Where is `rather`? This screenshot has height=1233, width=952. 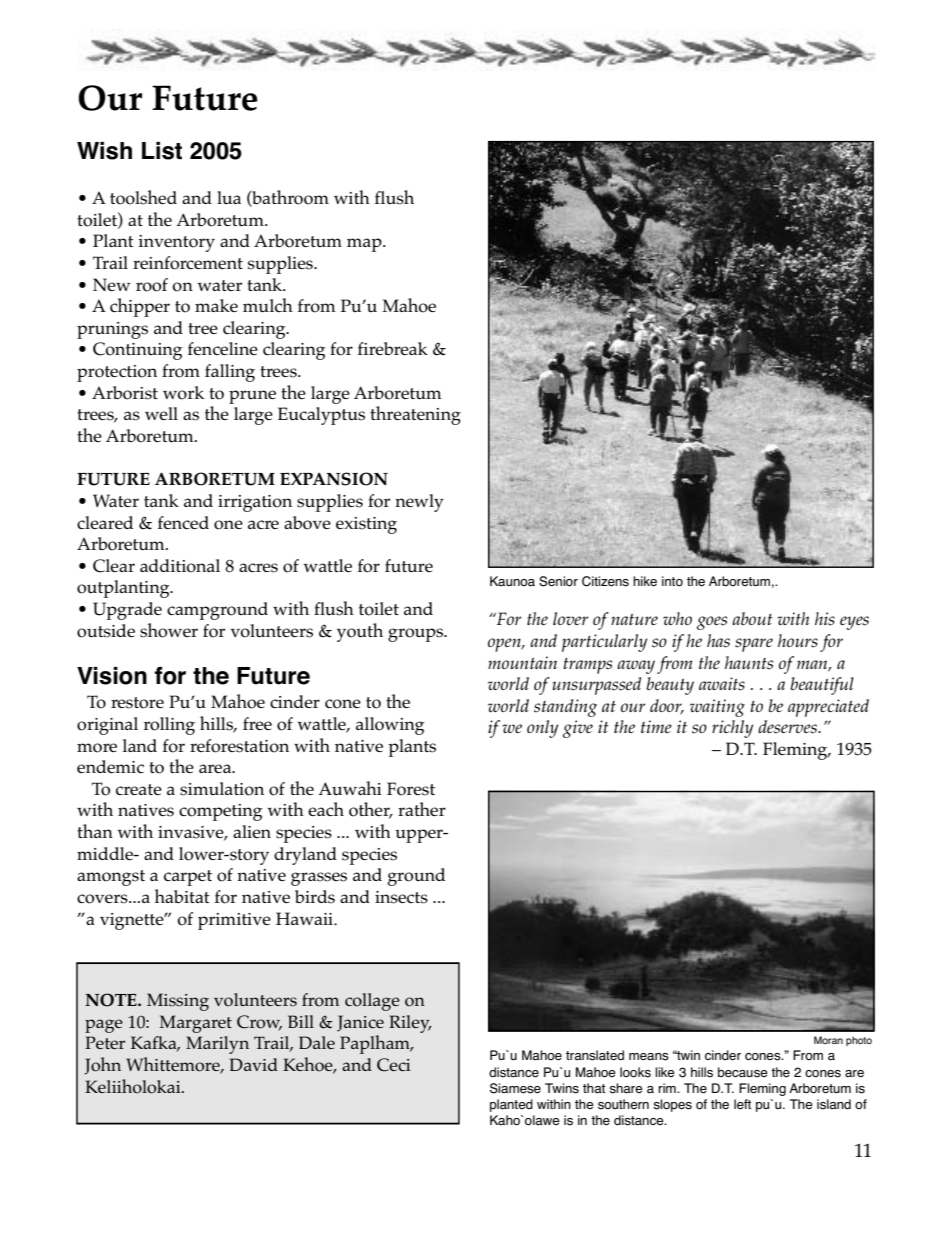
rather is located at coordinates (422, 809).
